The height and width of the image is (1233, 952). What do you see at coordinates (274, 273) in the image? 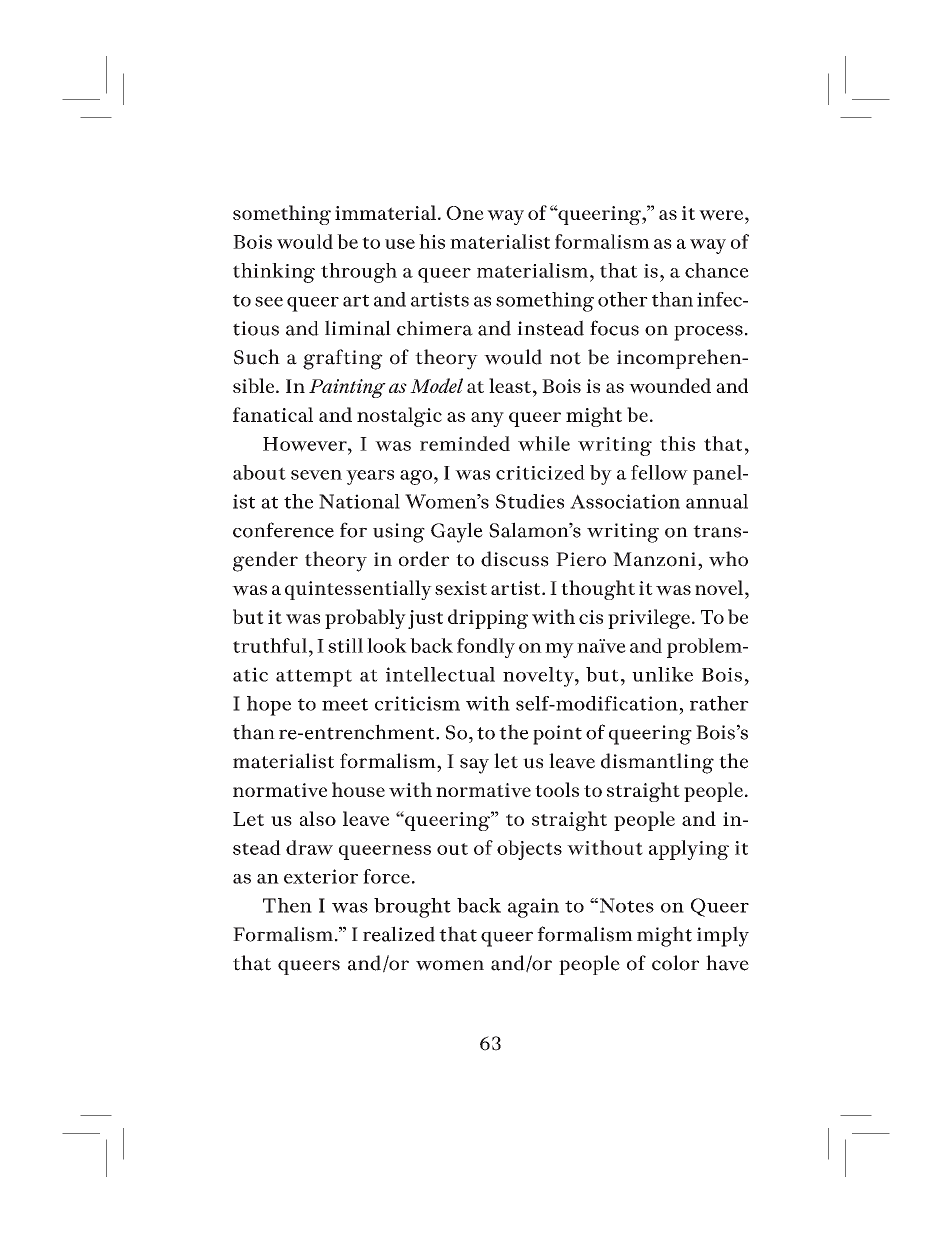
I see `thinking` at bounding box center [274, 273].
